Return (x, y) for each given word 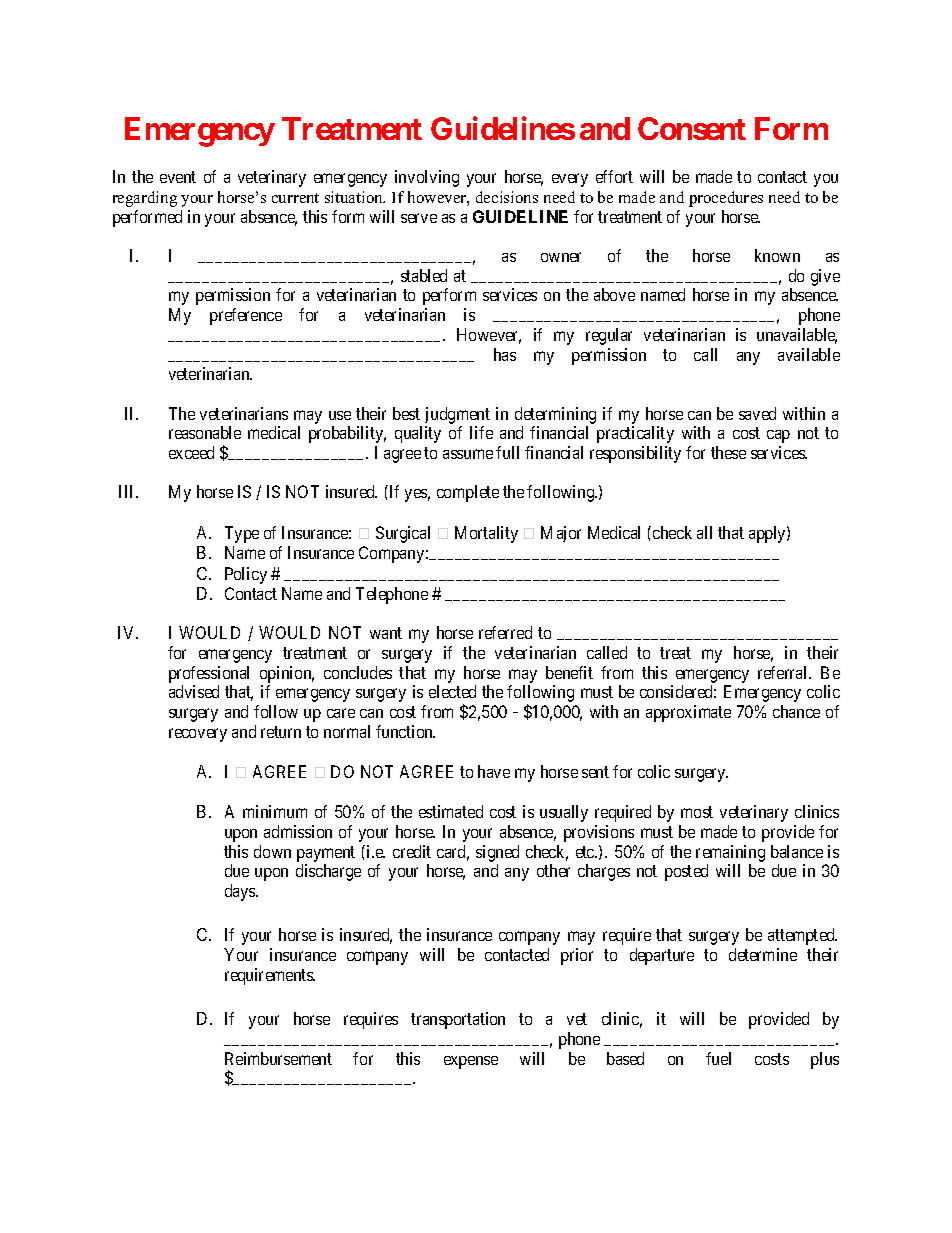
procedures (726, 199)
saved (757, 413)
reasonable (205, 432)
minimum (275, 811)
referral (784, 672)
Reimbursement (278, 1058)
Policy (246, 575)
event (178, 177)
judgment (457, 415)
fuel (718, 1058)
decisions (507, 197)
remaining (730, 853)
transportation (458, 1020)
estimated (451, 811)
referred (505, 632)
